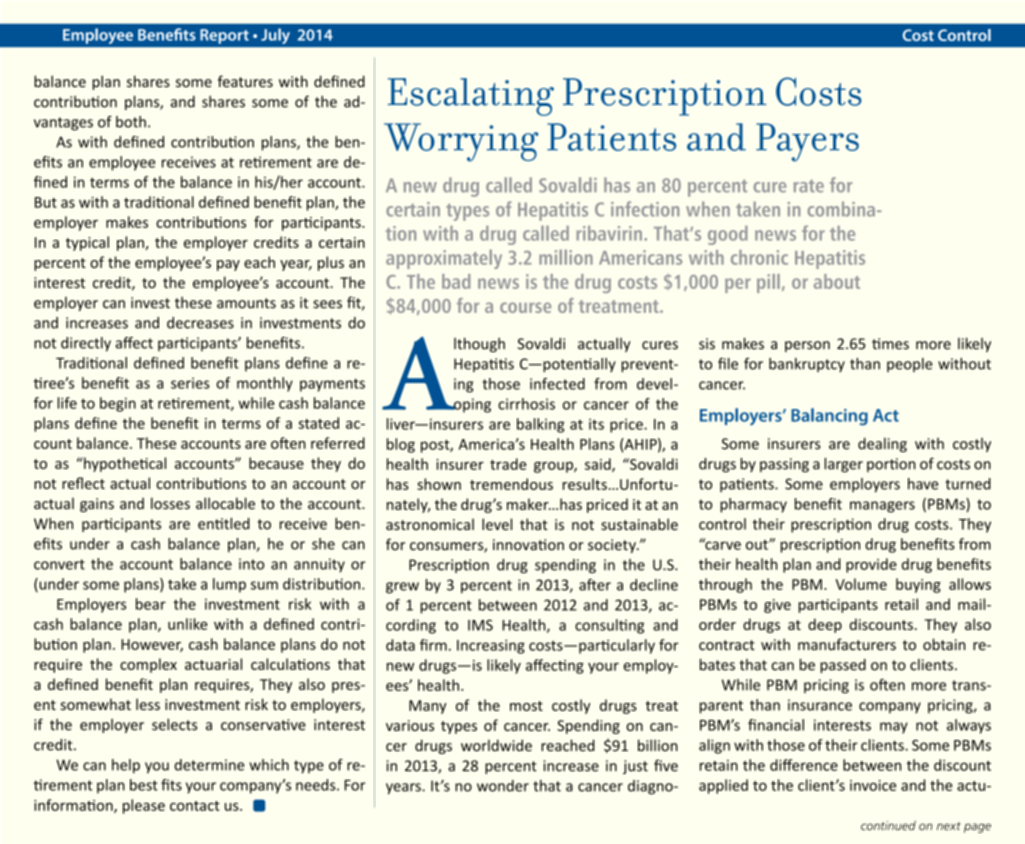 The height and width of the screenshot is (844, 1025). What do you see at coordinates (890, 344) in the screenshot?
I see `times` at bounding box center [890, 344].
